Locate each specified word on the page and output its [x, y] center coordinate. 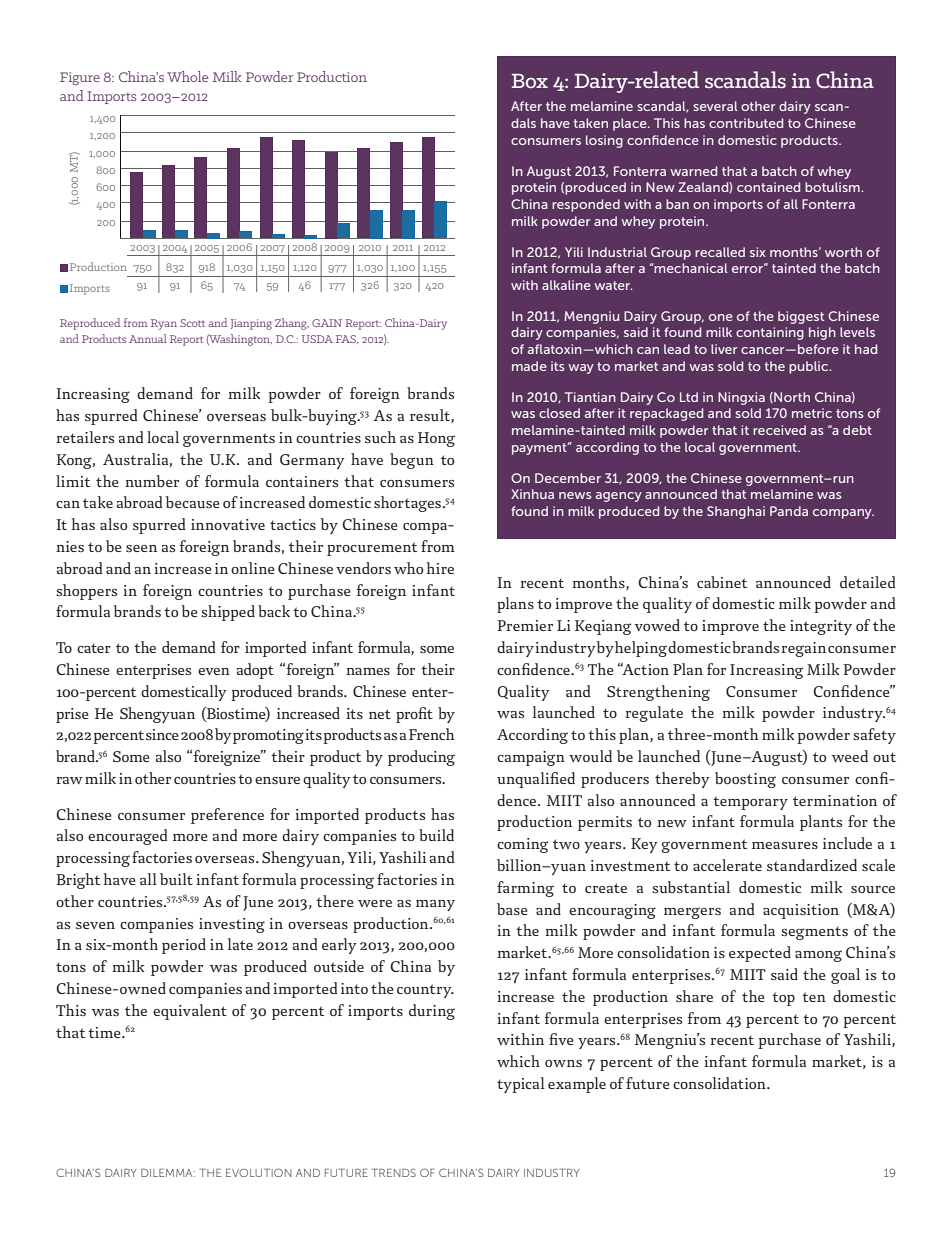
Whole [187, 76]
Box [530, 81]
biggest [801, 317]
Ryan [164, 324]
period [184, 946]
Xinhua [532, 494]
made [529, 366]
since [162, 734]
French [432, 734]
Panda [789, 511]
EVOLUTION [259, 1172]
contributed [746, 123]
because [192, 502]
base [512, 909]
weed [850, 756]
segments [814, 933]
